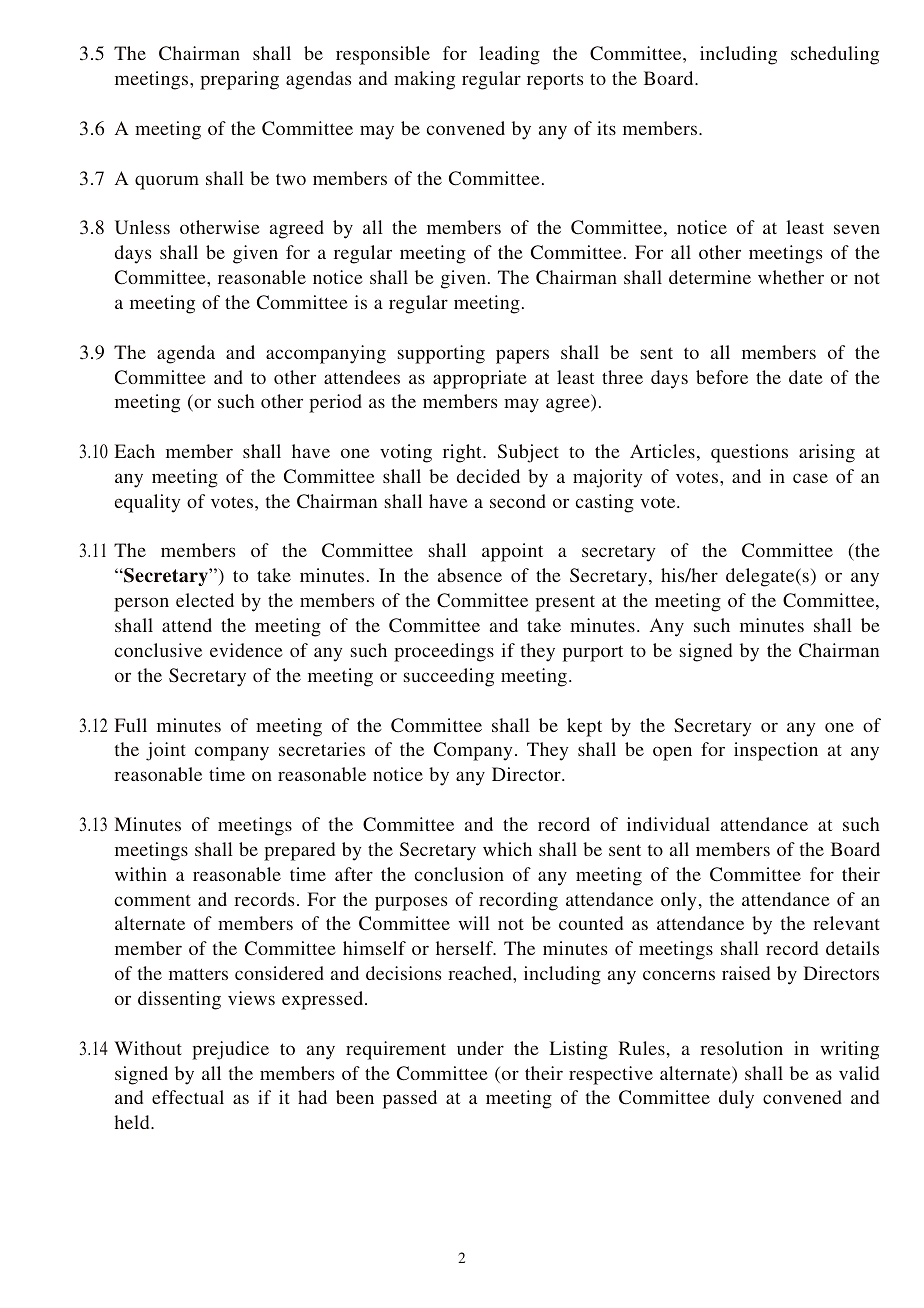 This screenshot has height=1308, width=924. What do you see at coordinates (480, 1048) in the screenshot?
I see `under` at bounding box center [480, 1048].
